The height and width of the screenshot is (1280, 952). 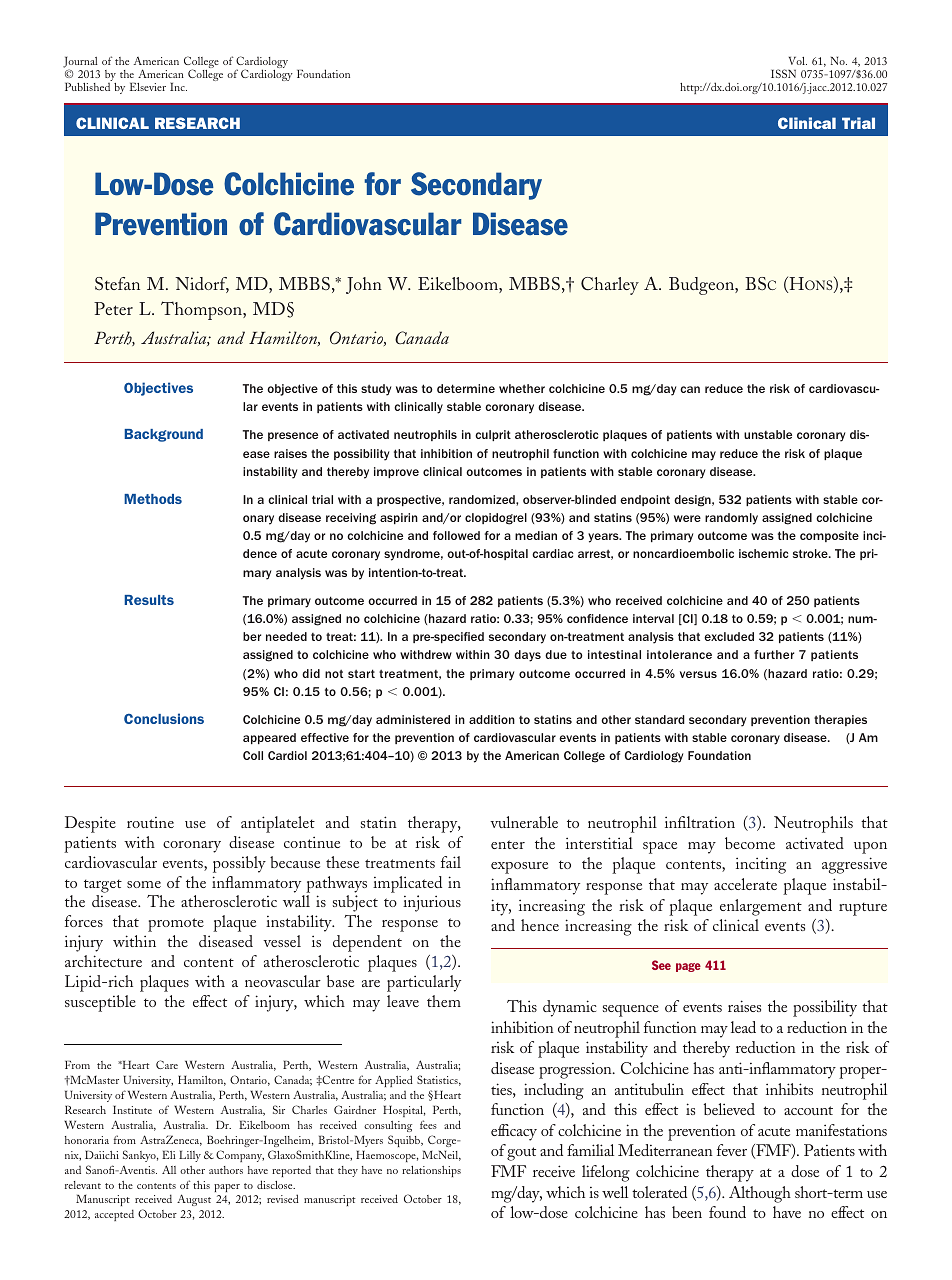 What do you see at coordinates (527, 656) in the screenshot?
I see `days` at bounding box center [527, 656].
